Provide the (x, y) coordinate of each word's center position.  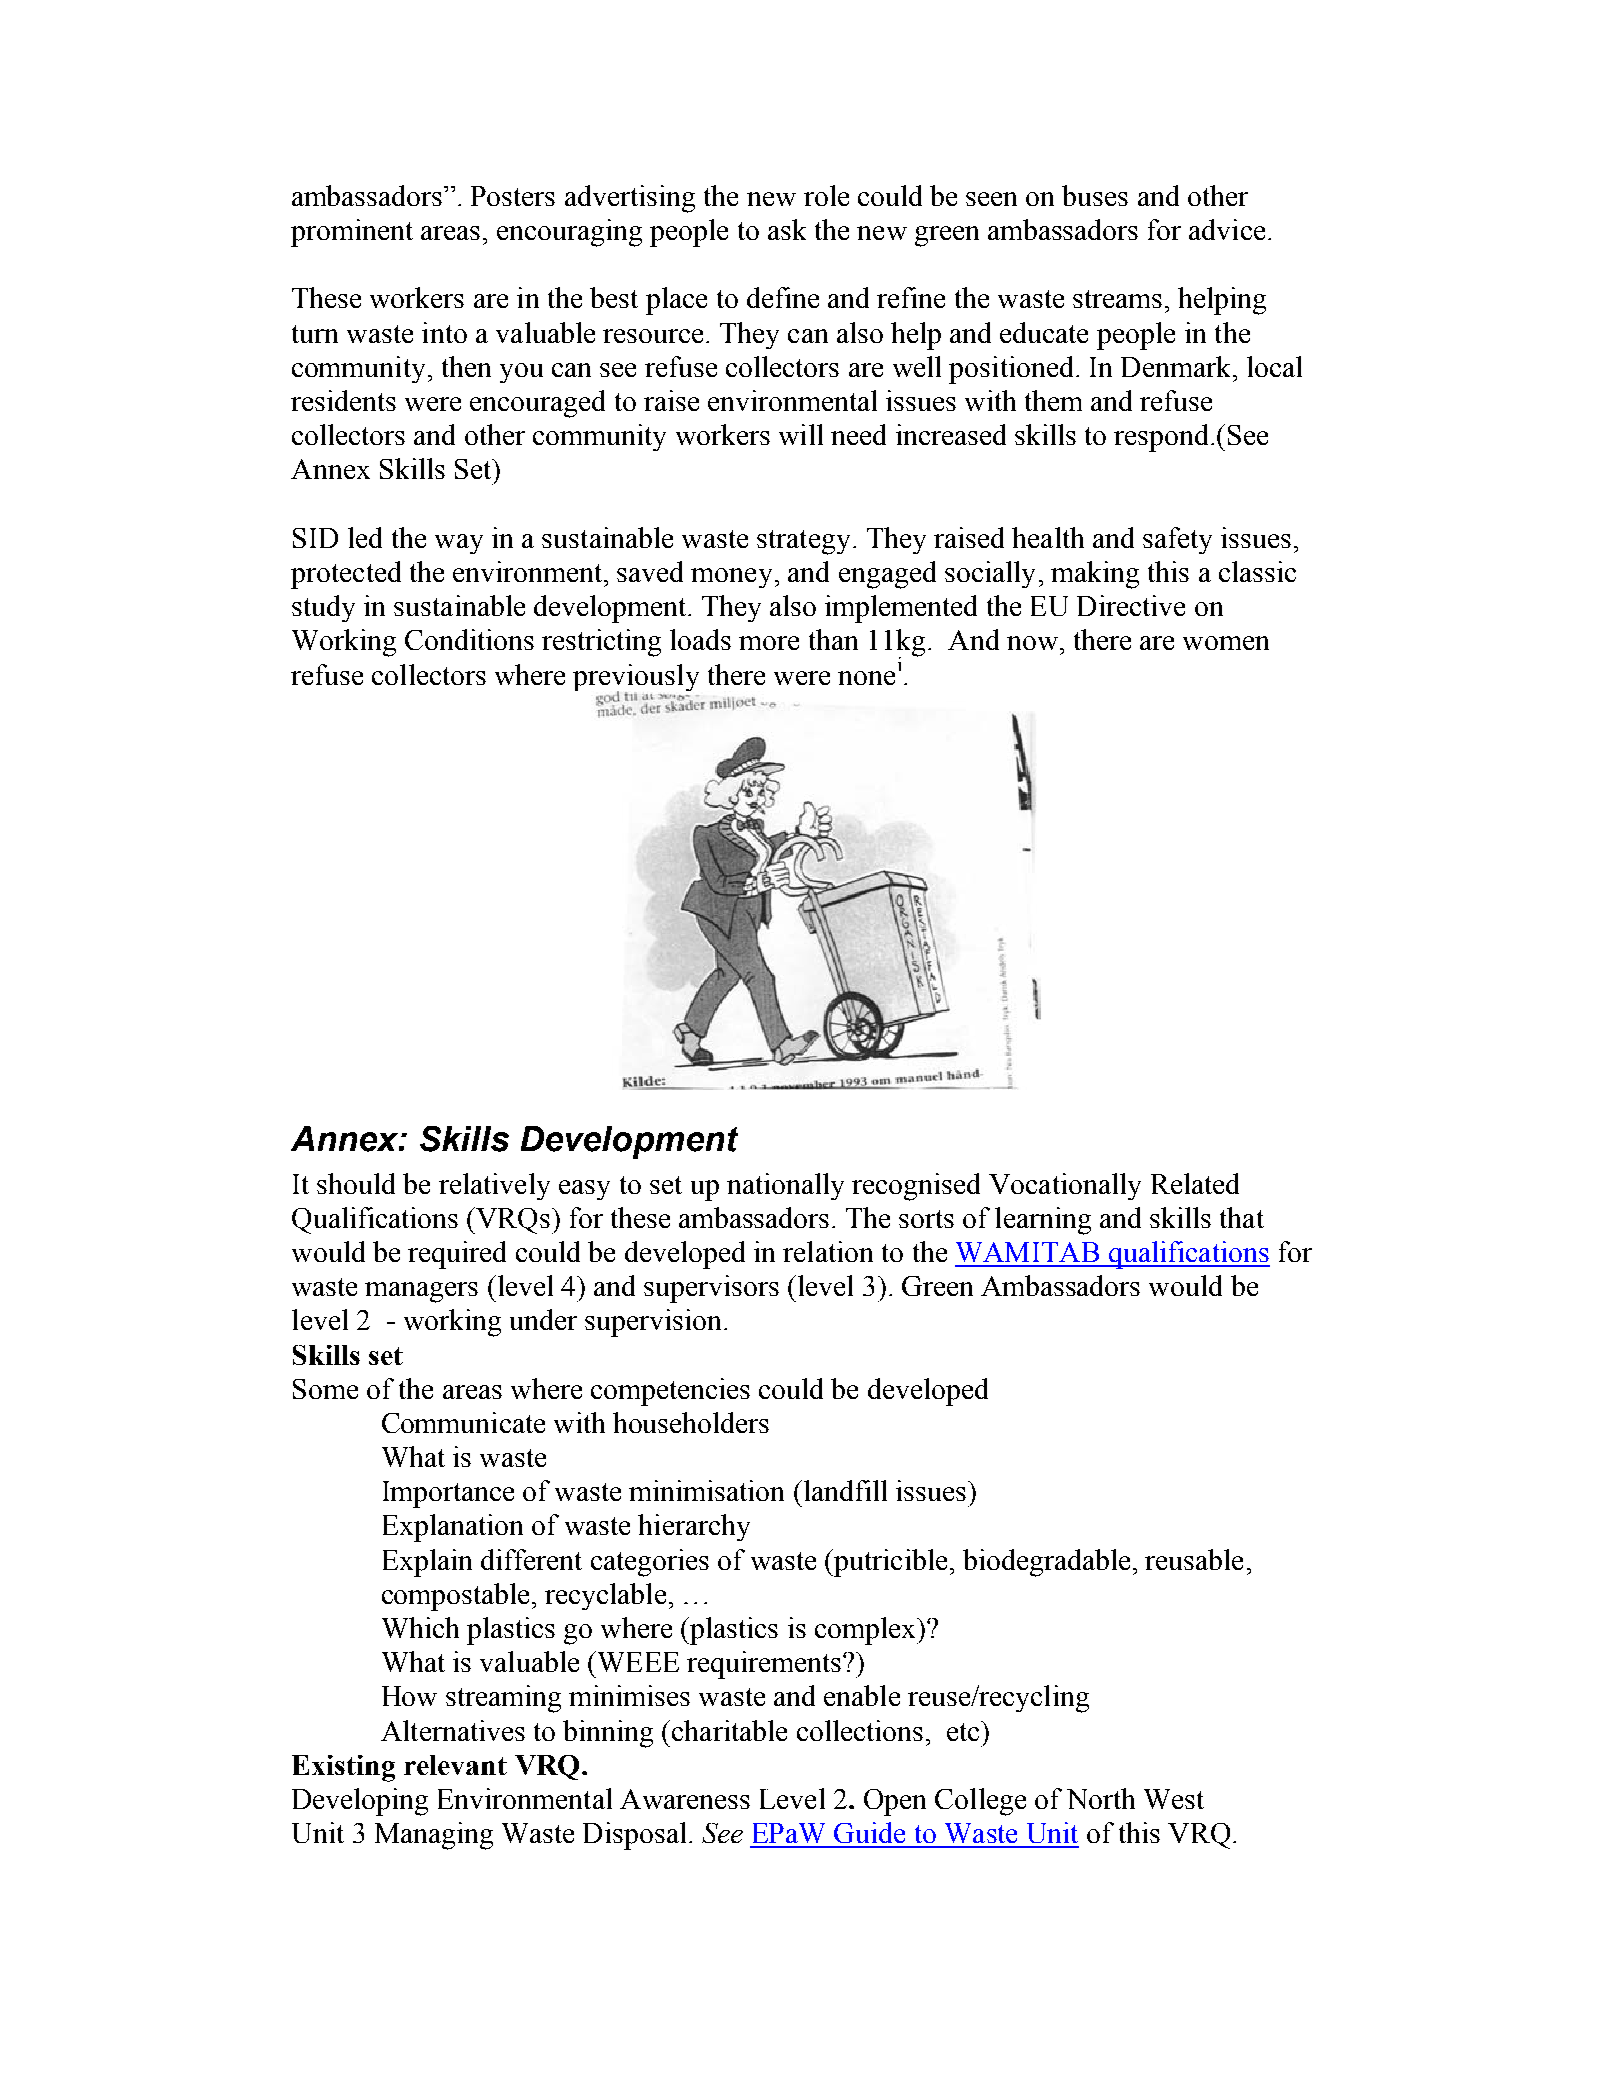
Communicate (463, 1422)
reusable (1194, 1559)
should (356, 1183)
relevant (455, 1765)
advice (1227, 229)
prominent (352, 233)
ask (787, 229)
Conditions (469, 639)
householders (691, 1422)
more (769, 643)
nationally (785, 1186)
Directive (1131, 605)
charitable (729, 1730)
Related (1195, 1183)
